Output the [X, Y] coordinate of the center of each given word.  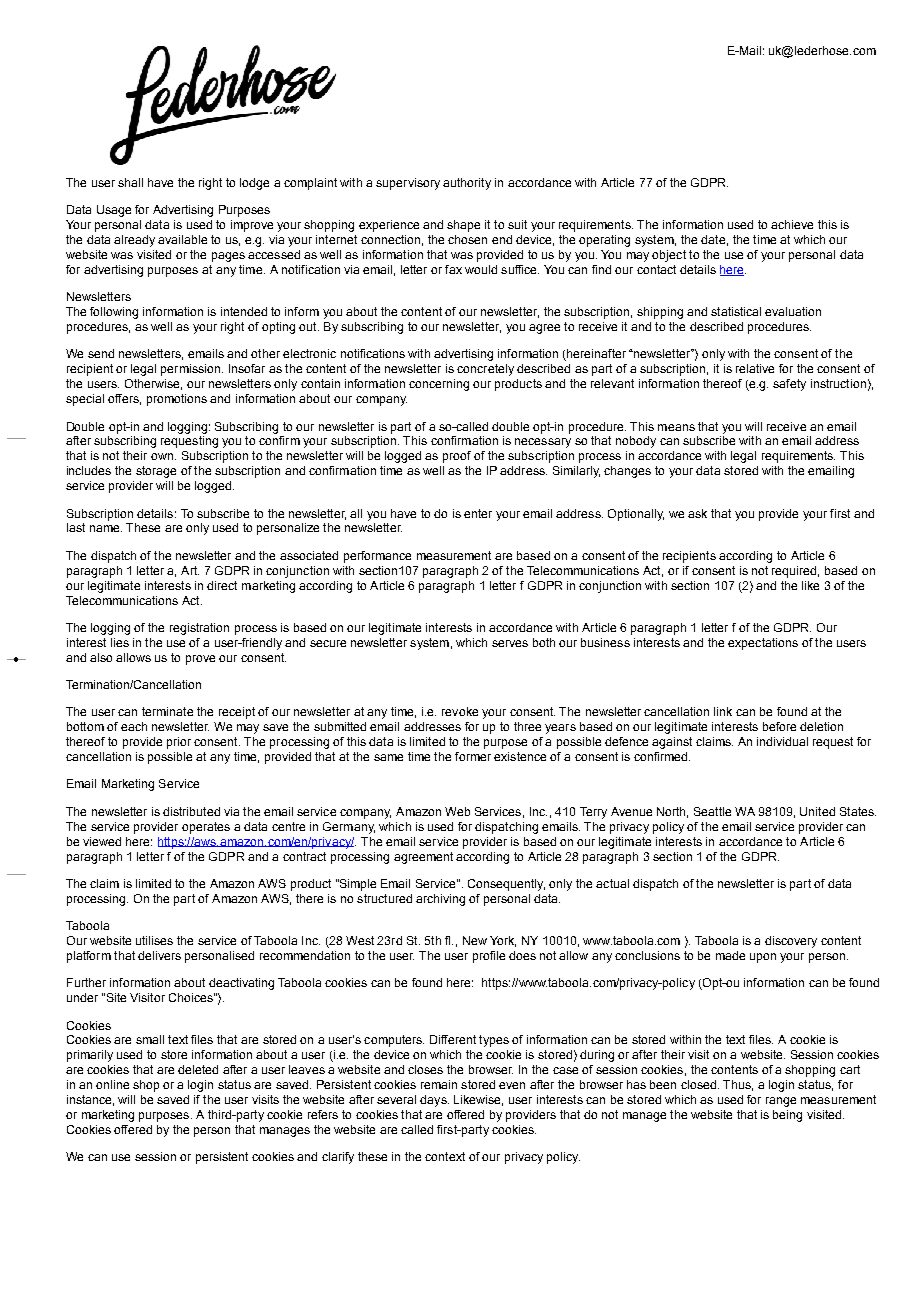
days [434, 1101]
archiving [440, 900]
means [676, 427]
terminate [167, 711]
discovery [791, 942]
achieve [792, 224]
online [112, 1084]
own [162, 456]
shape [463, 226]
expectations [763, 644]
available [182, 239]
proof [457, 457]
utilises [154, 940]
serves [510, 643]
